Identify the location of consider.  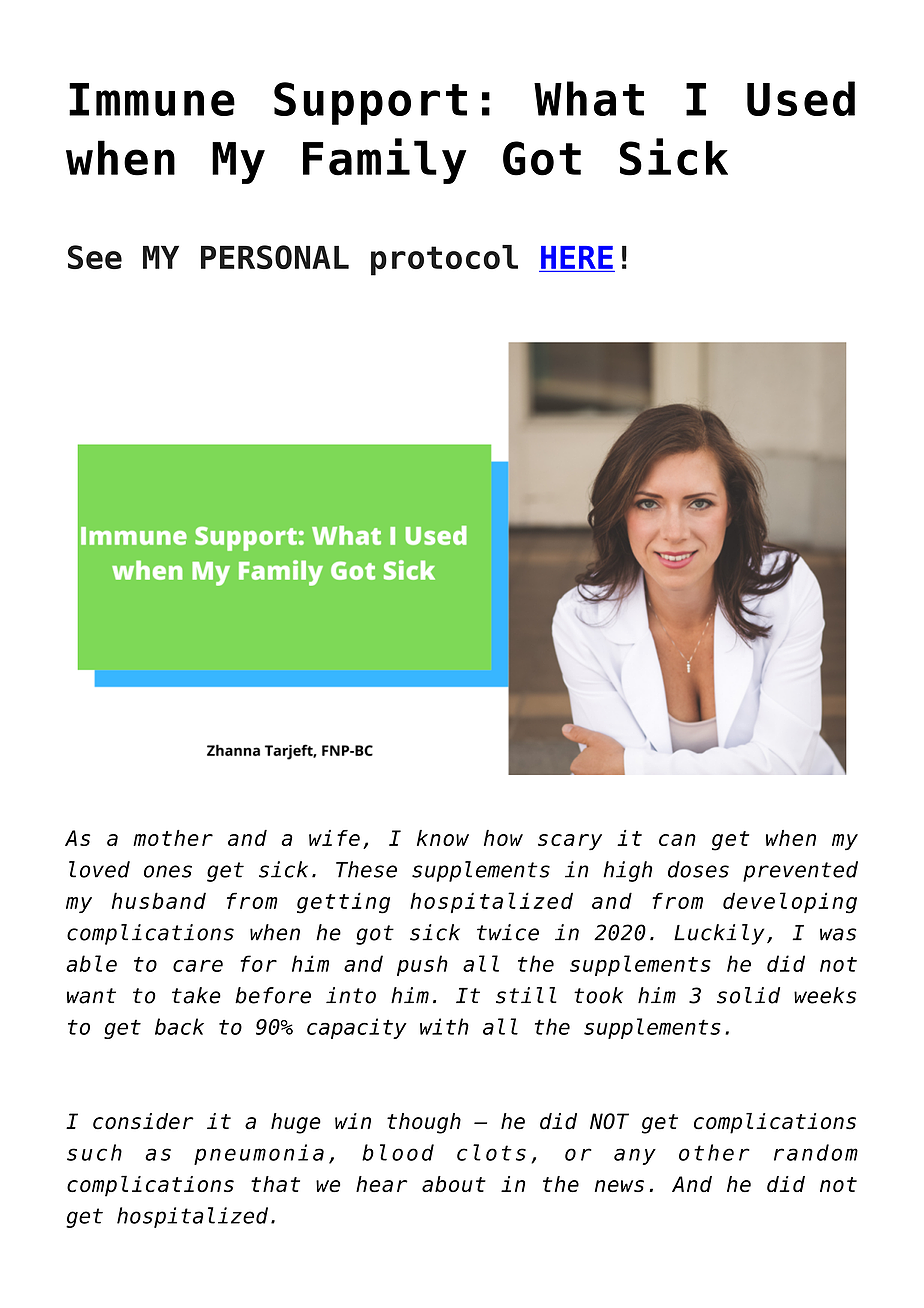
(143, 1121).
